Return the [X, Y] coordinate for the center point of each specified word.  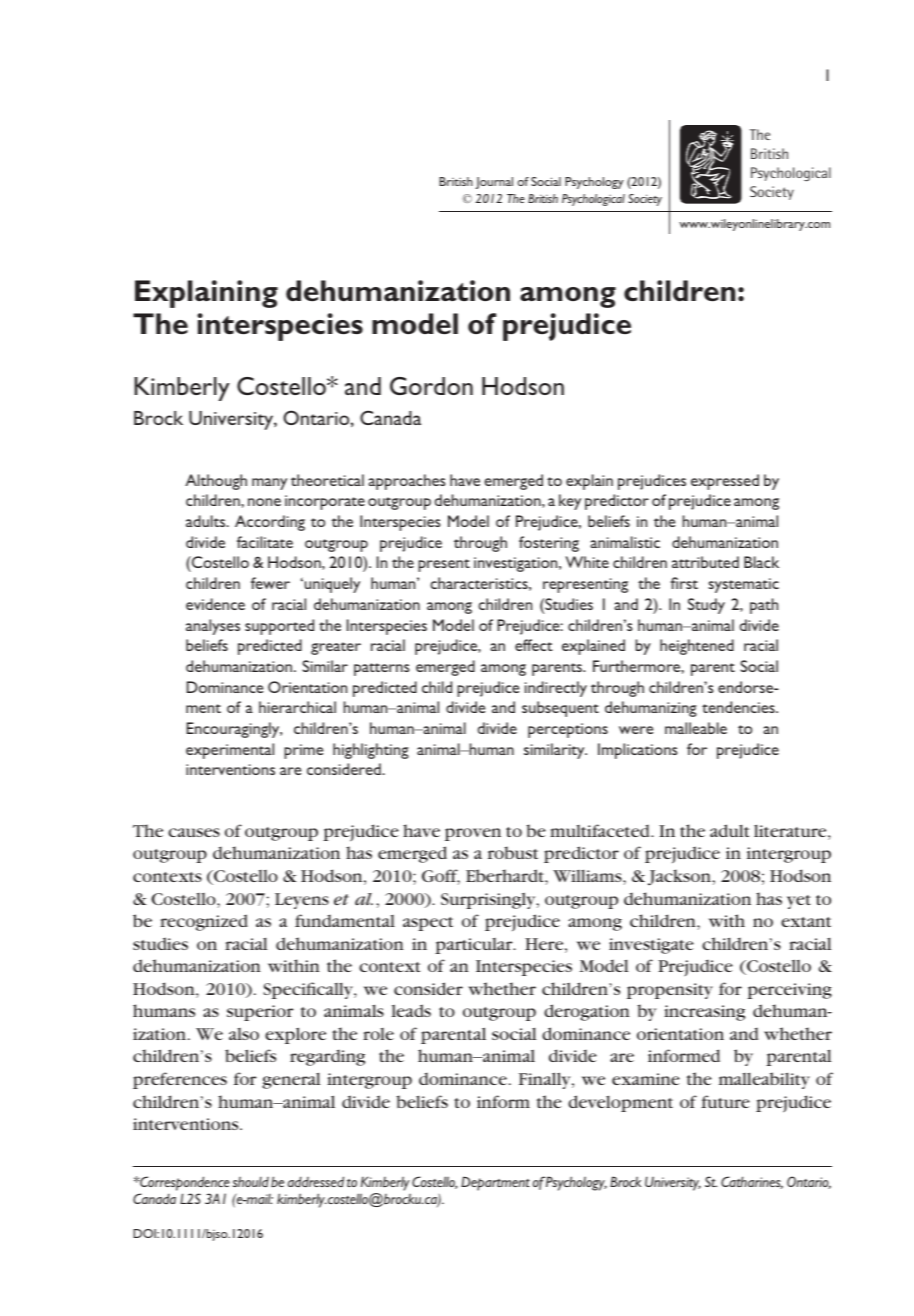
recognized [204, 922]
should [251, 1182]
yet [799, 902]
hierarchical [297, 707]
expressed [725, 482]
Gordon [431, 386]
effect [534, 645]
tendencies [739, 707]
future [725, 1101]
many [269, 484]
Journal [494, 183]
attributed [705, 562]
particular [475, 946]
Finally [546, 1080]
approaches [406, 482]
